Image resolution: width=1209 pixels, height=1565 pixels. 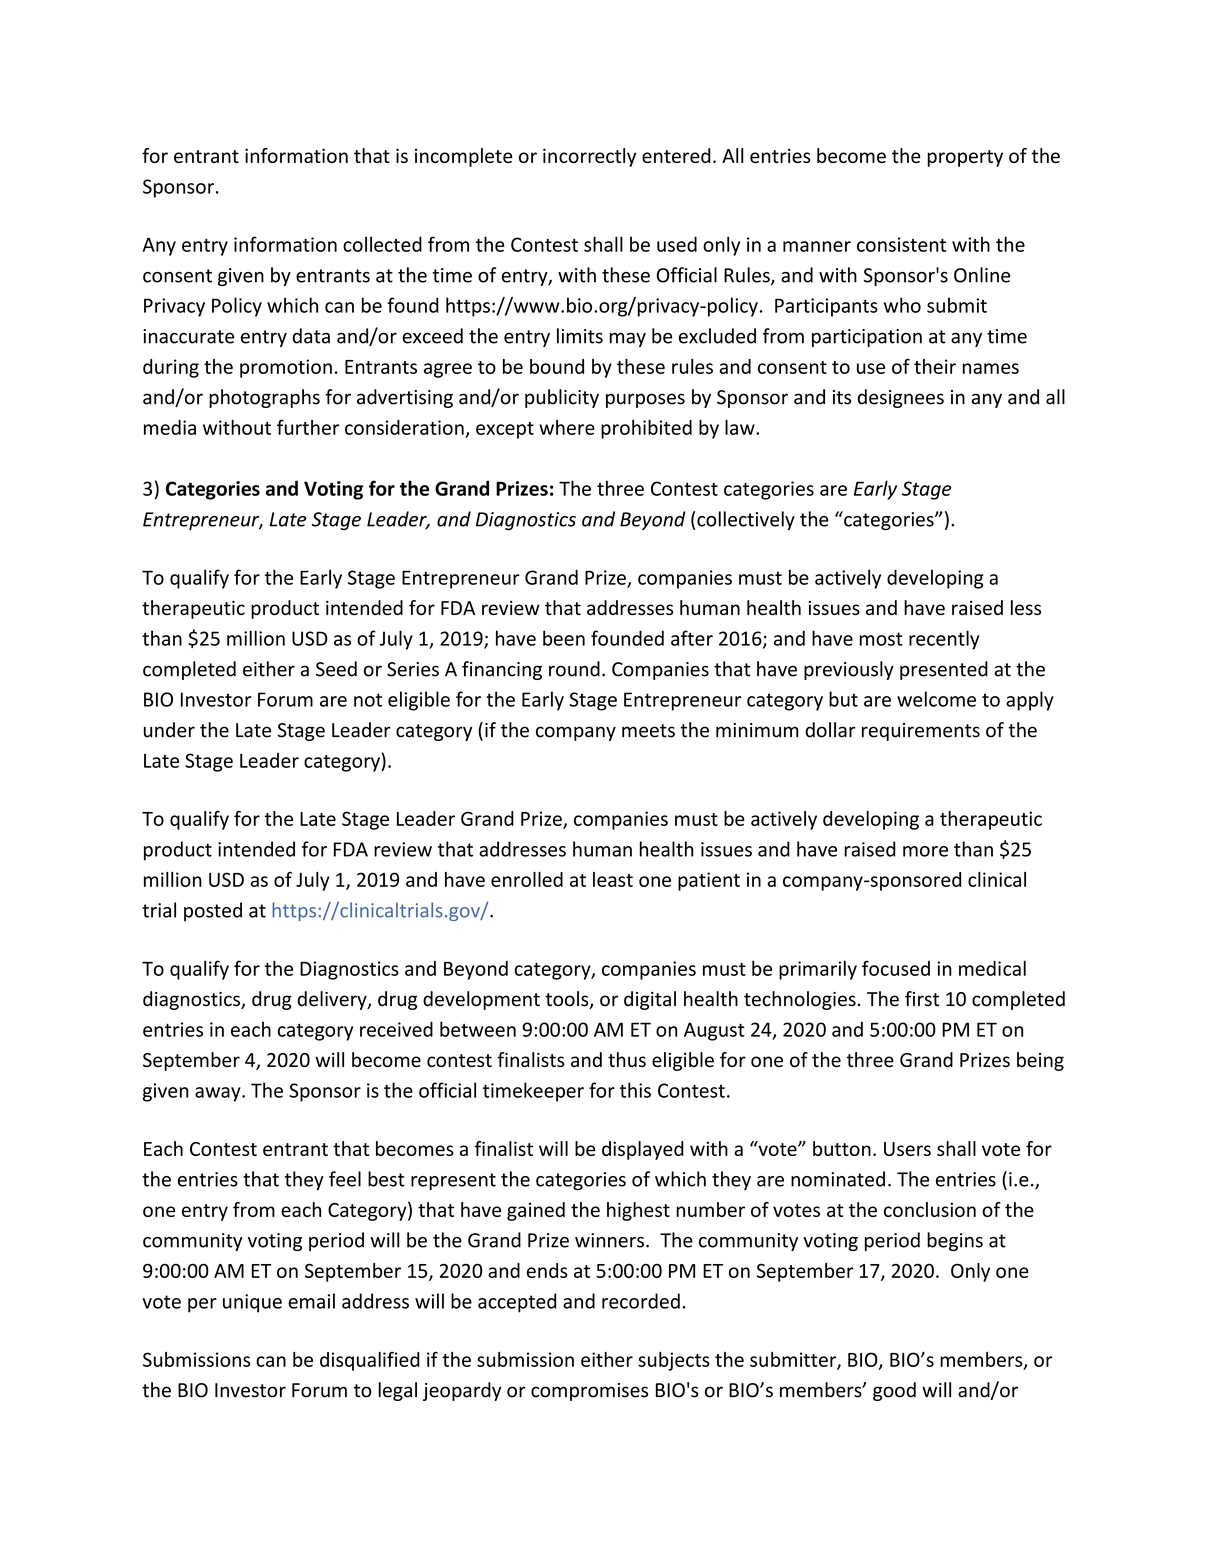 I want to click on their, so click(x=935, y=366).
